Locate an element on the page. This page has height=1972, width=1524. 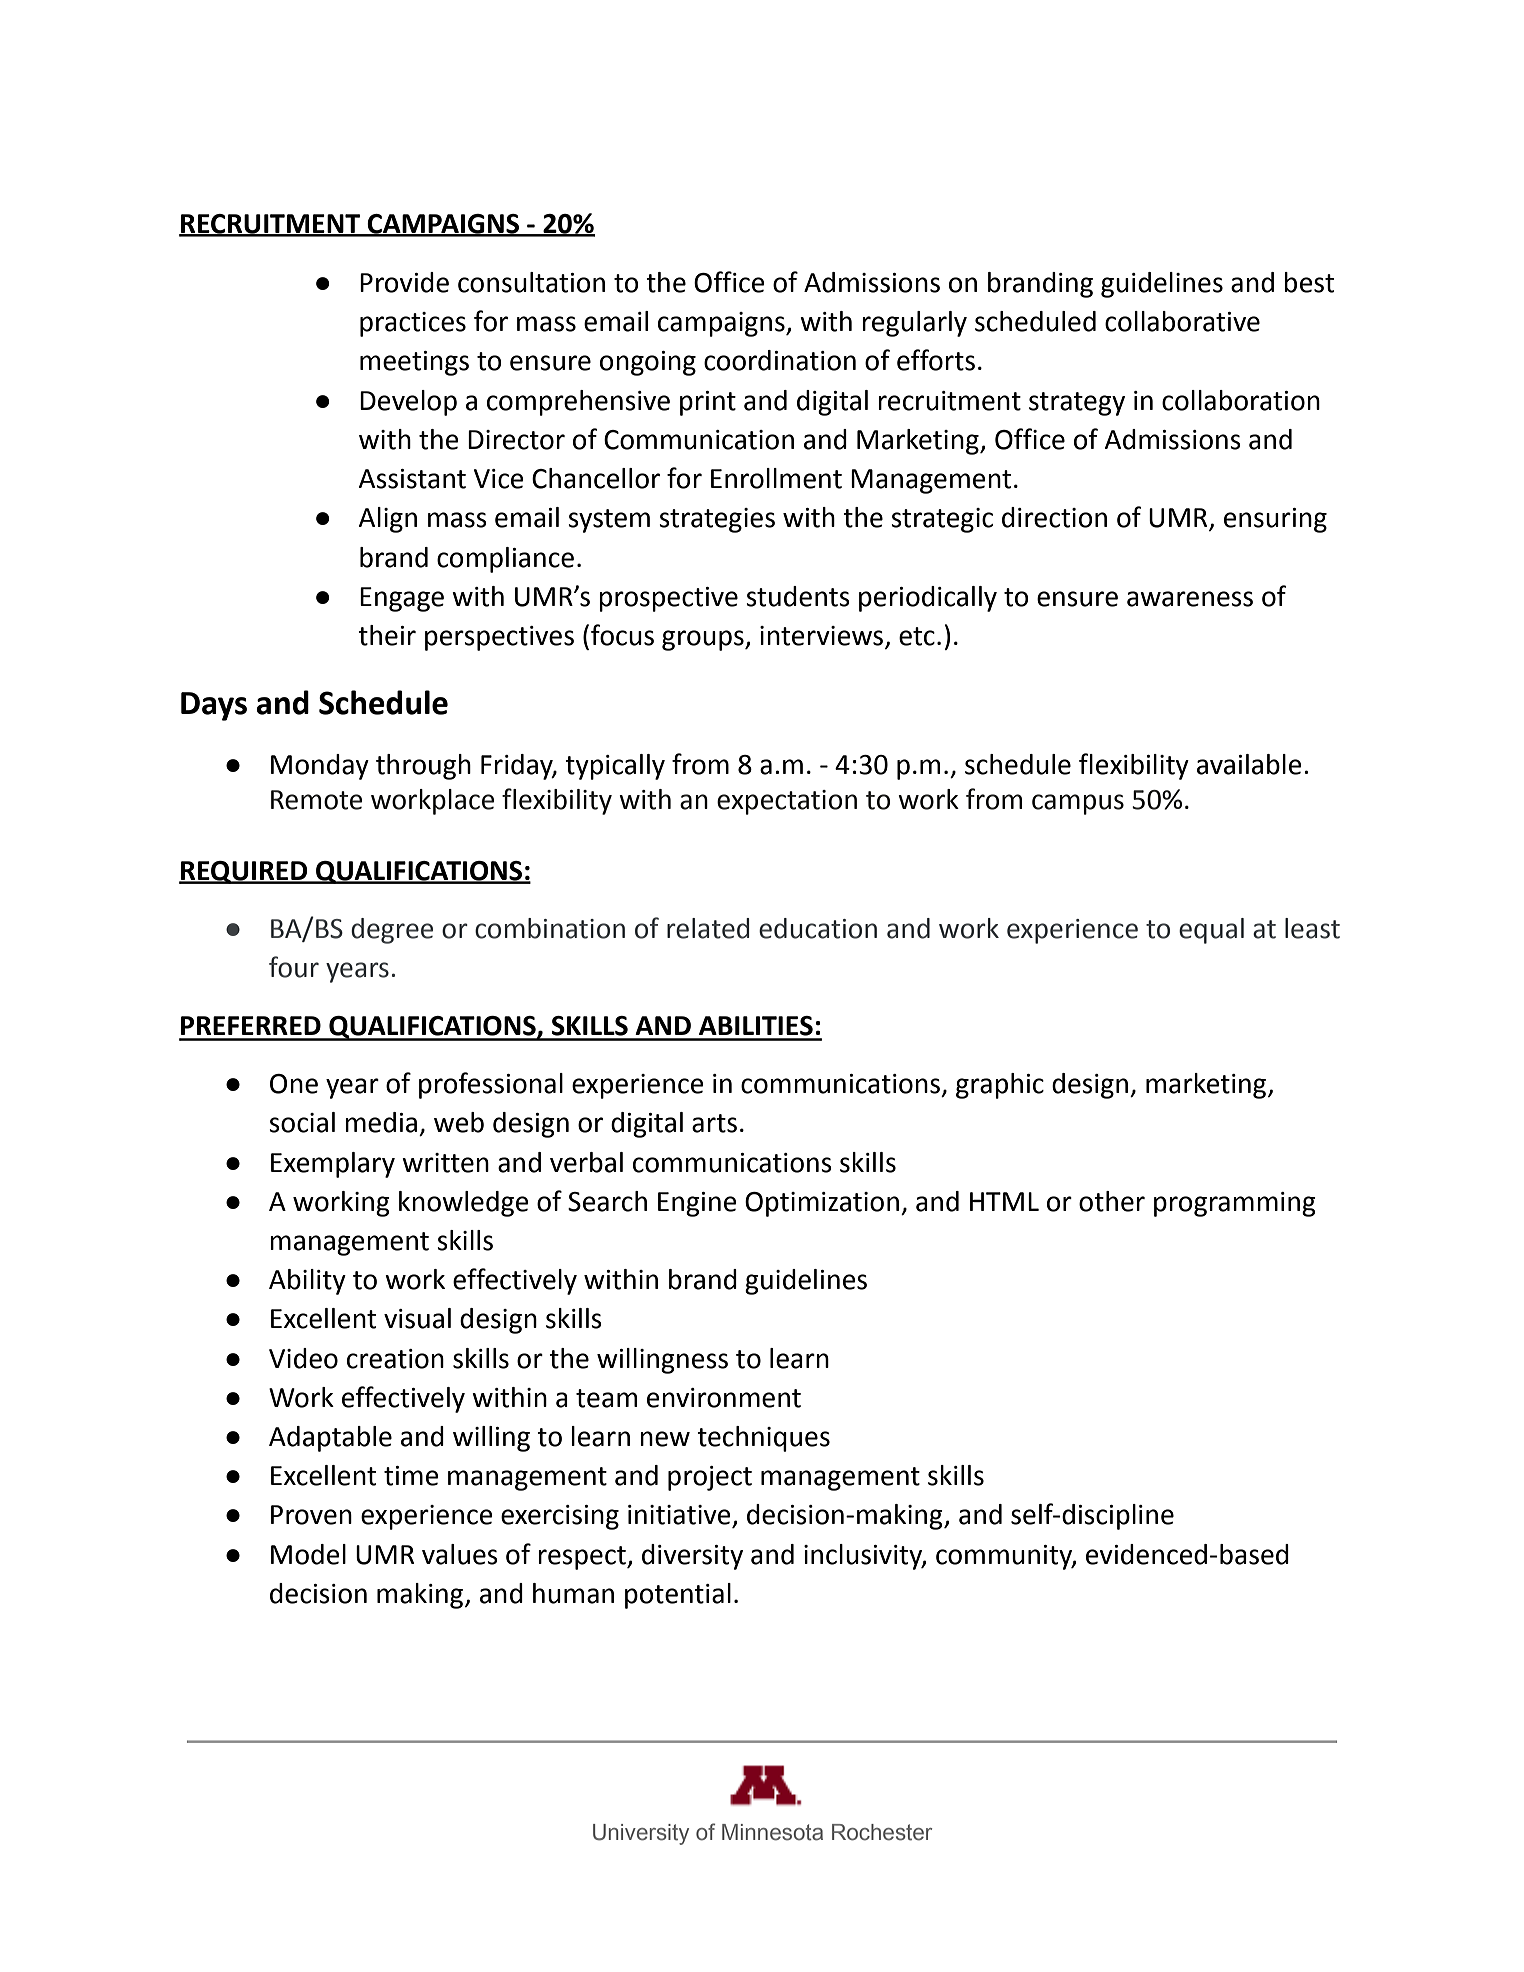
environment is located at coordinates (724, 1398).
